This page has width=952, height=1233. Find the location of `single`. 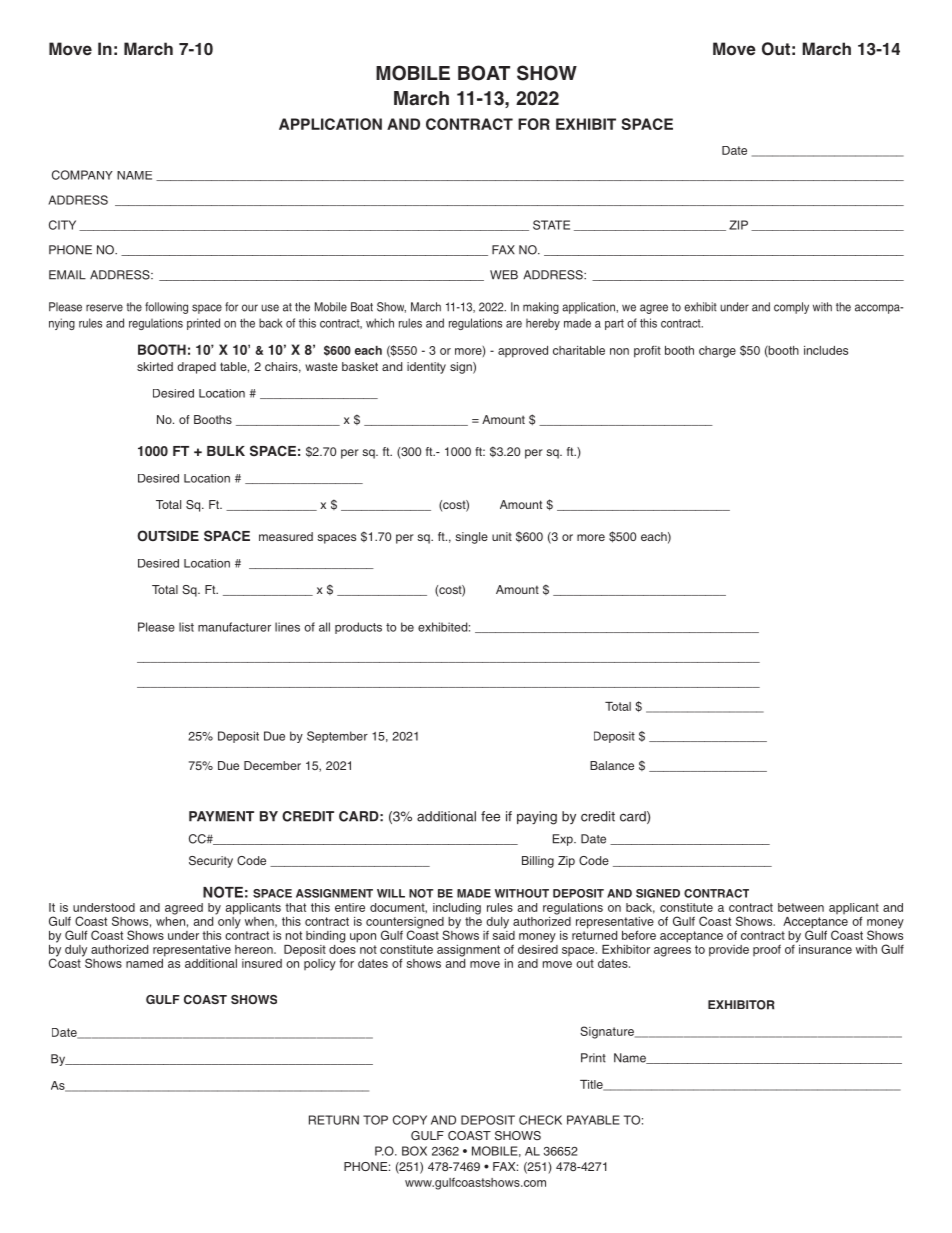

single is located at coordinates (471, 538).
